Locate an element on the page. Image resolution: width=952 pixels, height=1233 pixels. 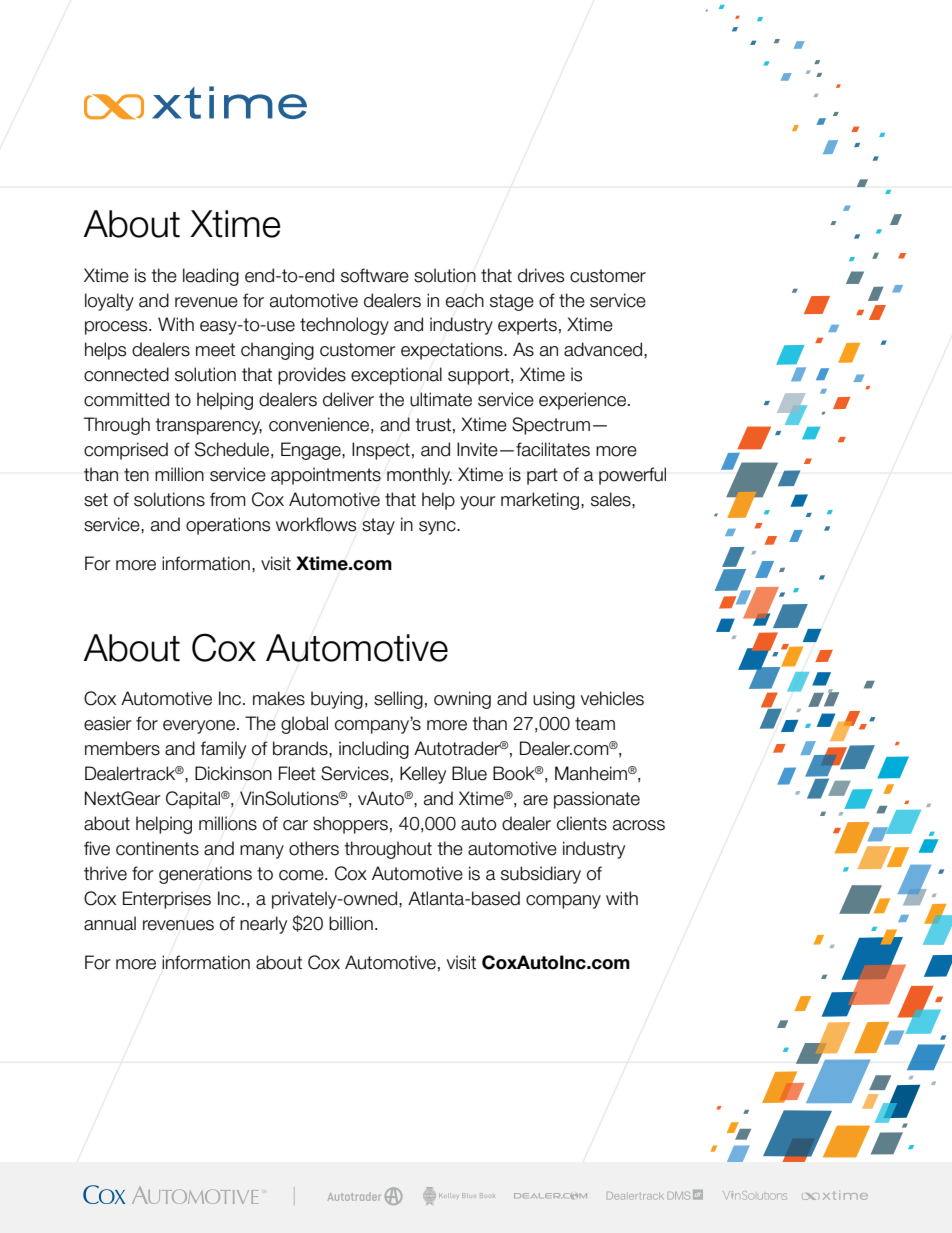
software is located at coordinates (375, 275).
